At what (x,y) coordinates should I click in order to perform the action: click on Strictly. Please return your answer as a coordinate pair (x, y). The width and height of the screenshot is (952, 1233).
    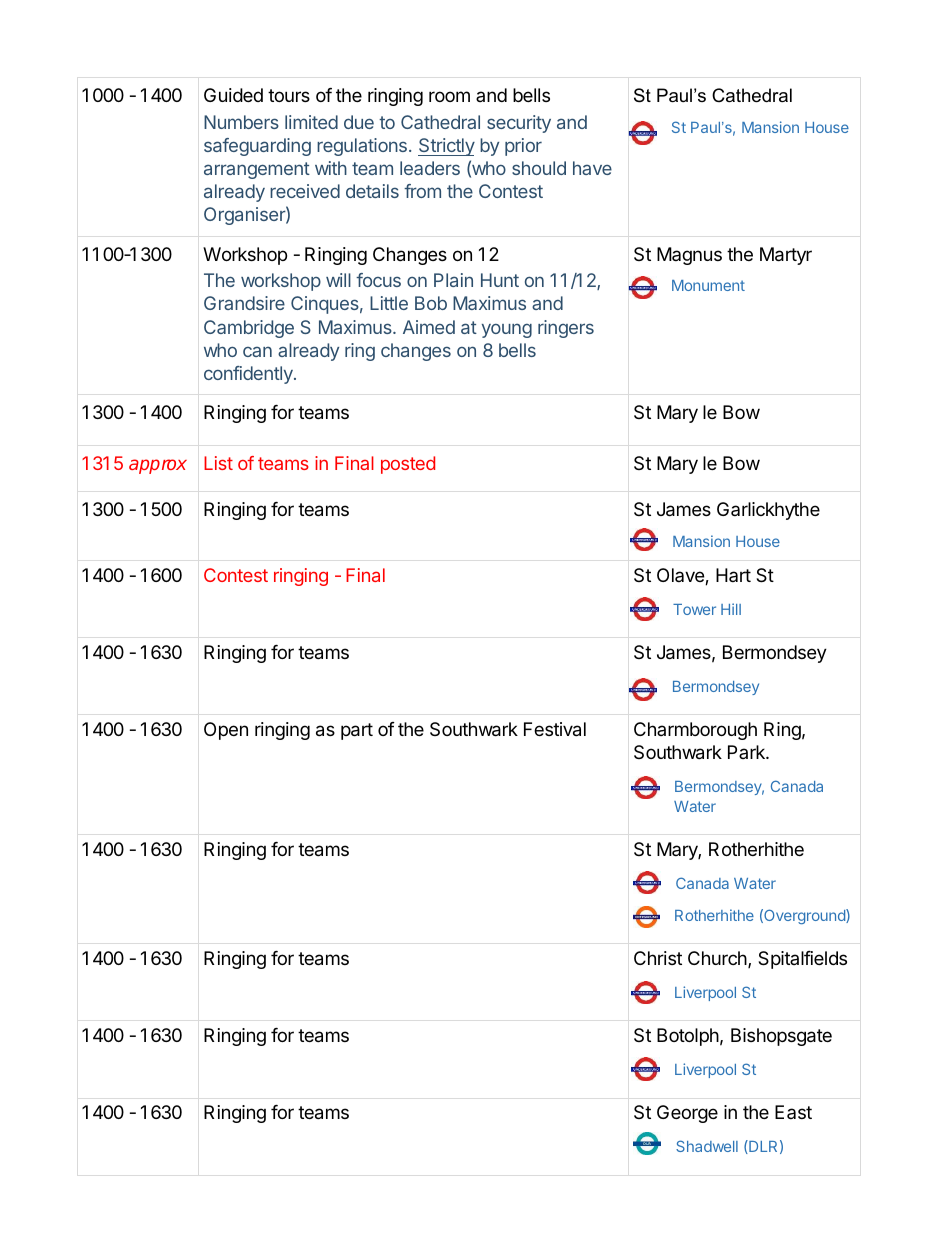
    Looking at the image, I should click on (446, 147).
